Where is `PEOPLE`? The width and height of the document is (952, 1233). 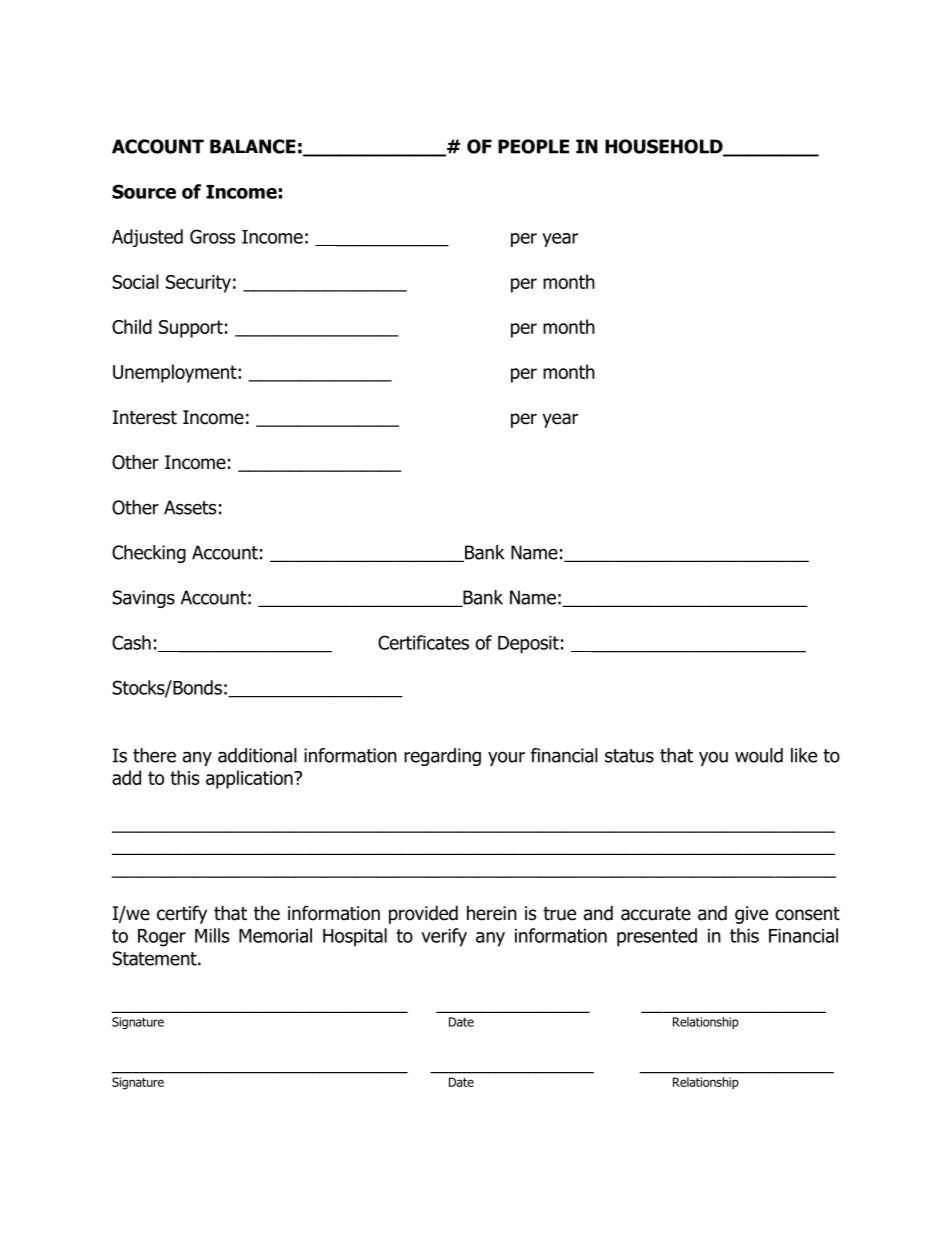
PEOPLE is located at coordinates (533, 146).
